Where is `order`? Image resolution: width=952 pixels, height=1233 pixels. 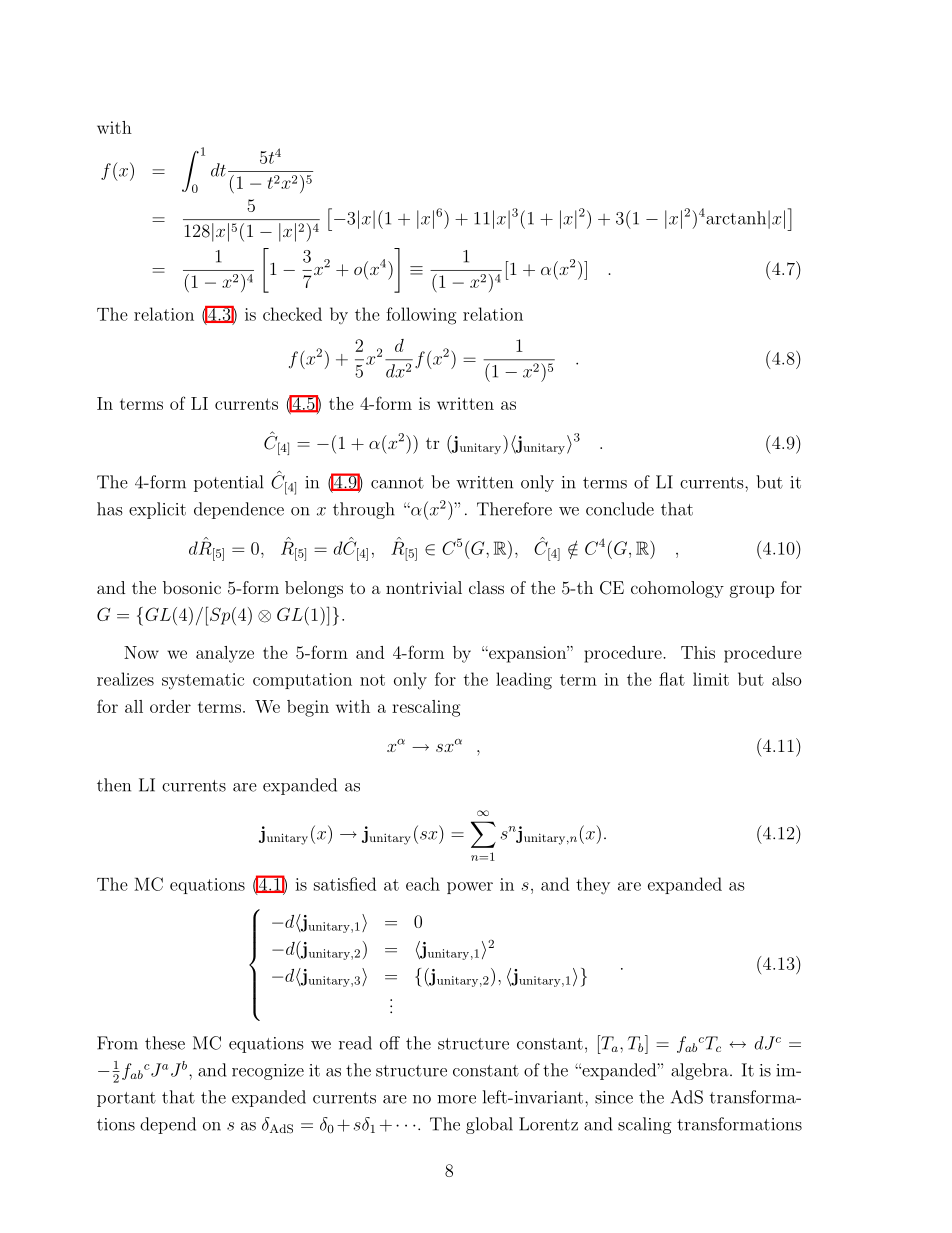 order is located at coordinates (170, 706).
